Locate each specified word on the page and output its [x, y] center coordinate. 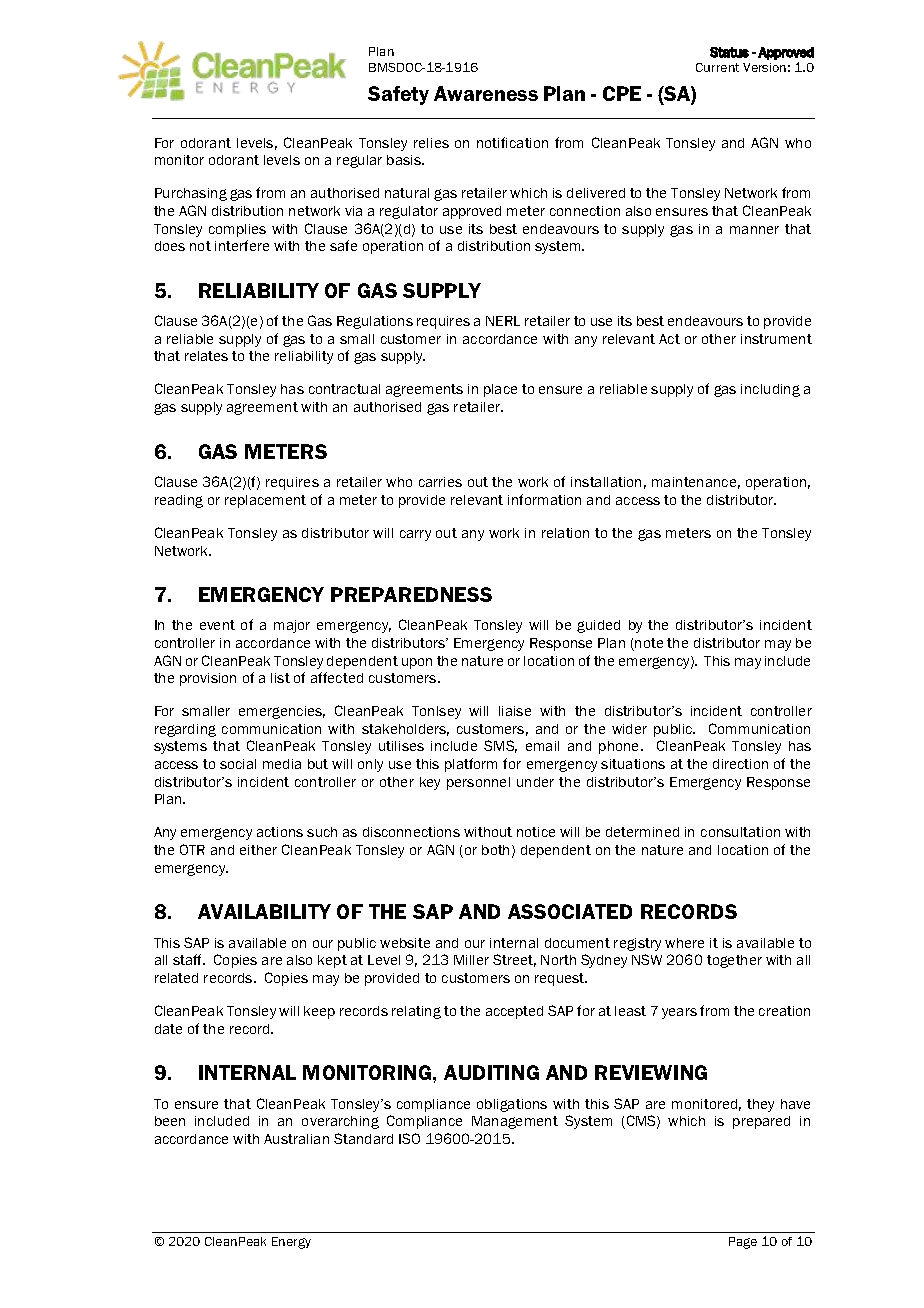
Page [743, 1243]
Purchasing [191, 194]
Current [717, 67]
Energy [291, 1243]
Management [515, 1122]
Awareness [486, 93]
